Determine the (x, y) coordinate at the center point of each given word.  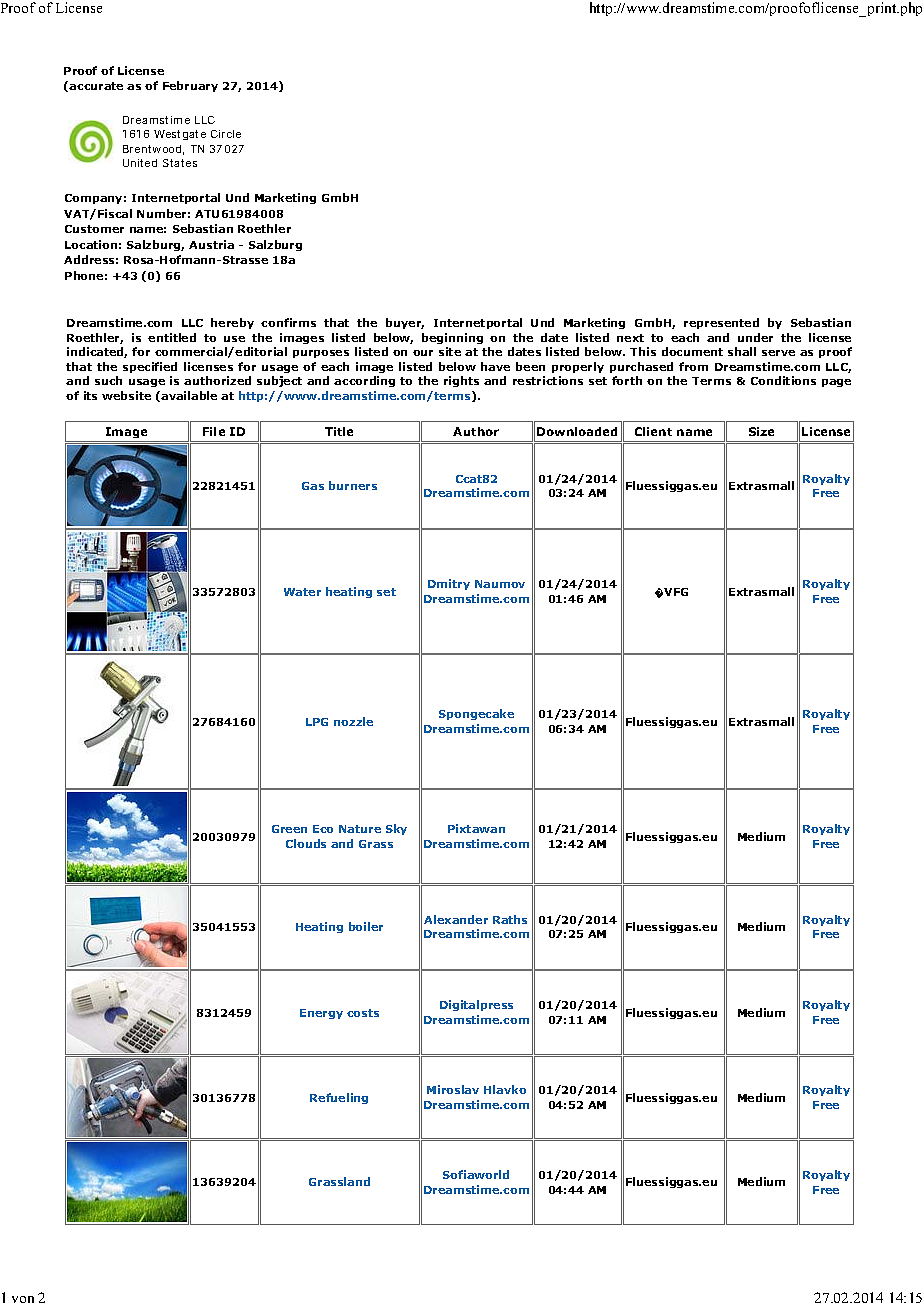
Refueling (339, 1098)
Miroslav (453, 1089)
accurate (96, 86)
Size (761, 431)
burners (353, 485)
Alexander (456, 919)
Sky (396, 829)
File (214, 431)
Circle (226, 134)
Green (289, 829)
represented (721, 323)
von (23, 1299)
